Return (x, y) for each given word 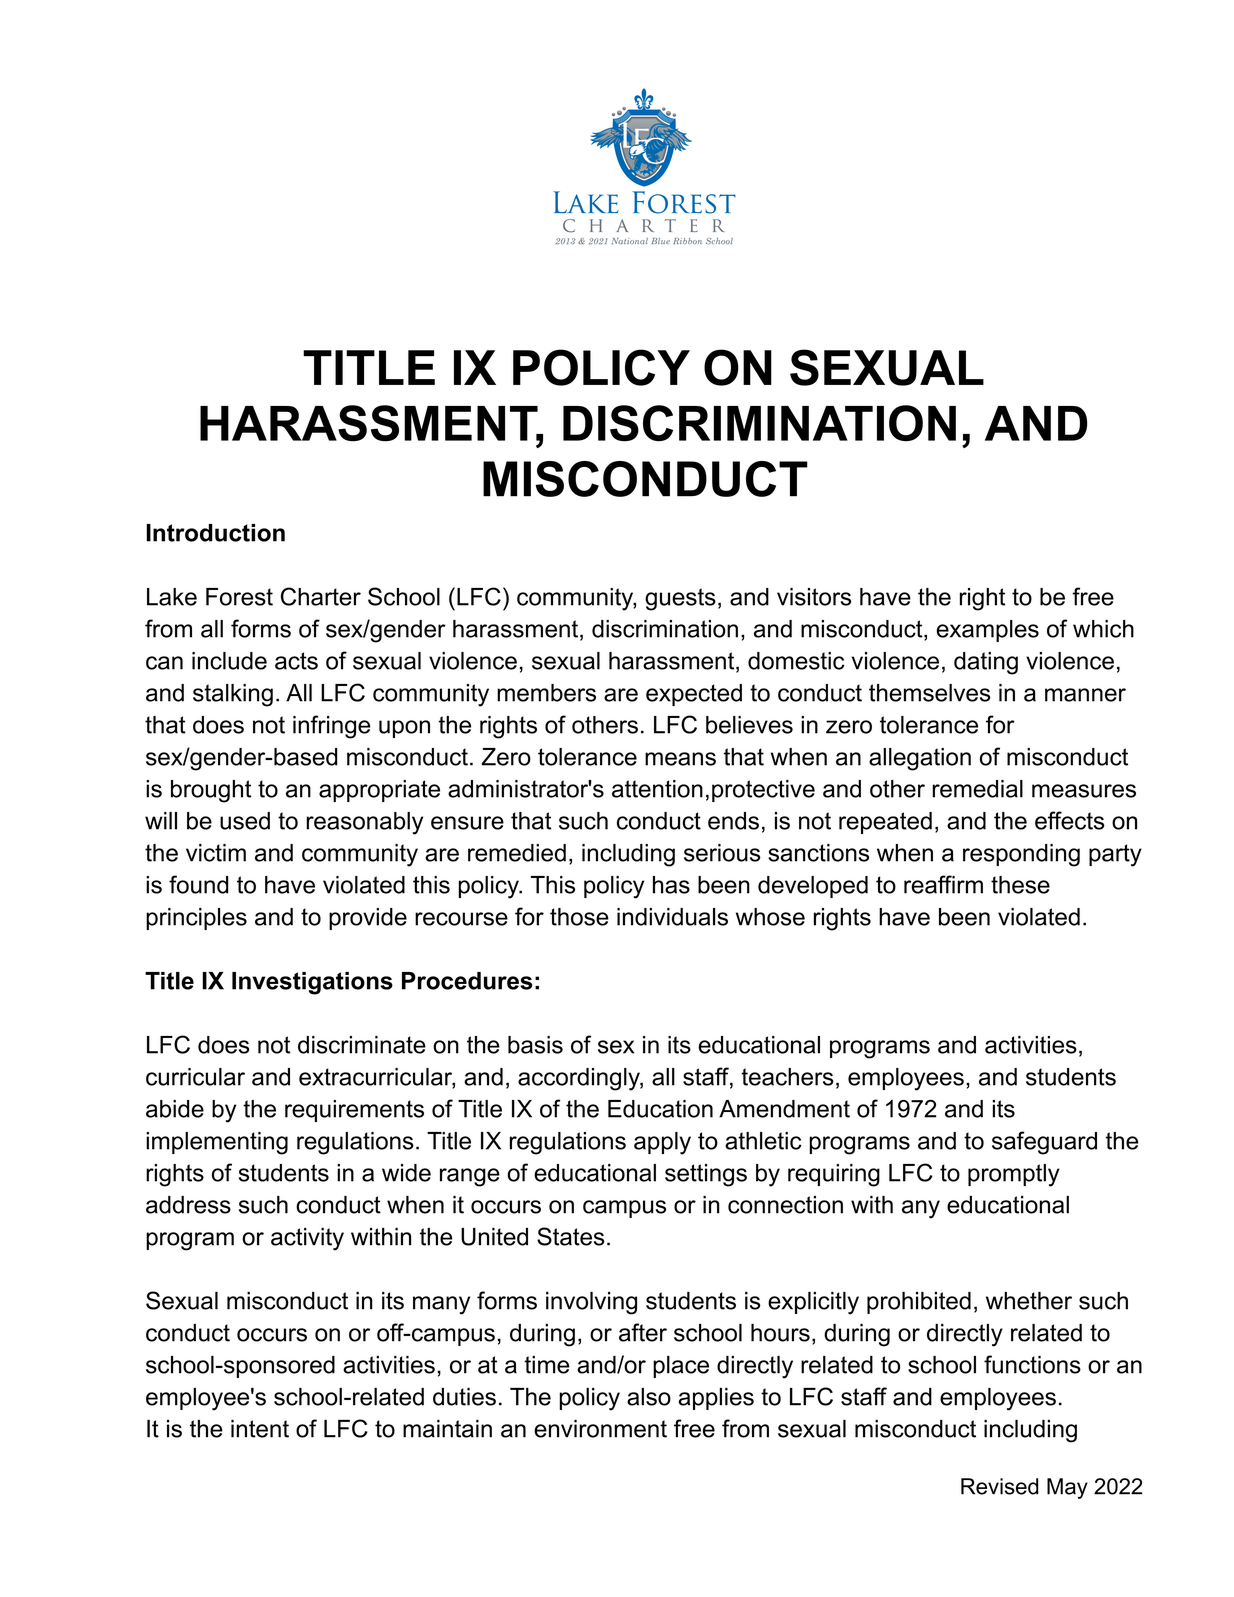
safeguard (1044, 1143)
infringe (331, 727)
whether (1029, 1301)
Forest (239, 597)
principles (196, 919)
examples (987, 631)
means (680, 759)
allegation (920, 759)
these (1020, 885)
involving (591, 1303)
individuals (672, 917)
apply (662, 1143)
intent (260, 1429)
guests (680, 599)
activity (307, 1239)
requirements (354, 1111)
